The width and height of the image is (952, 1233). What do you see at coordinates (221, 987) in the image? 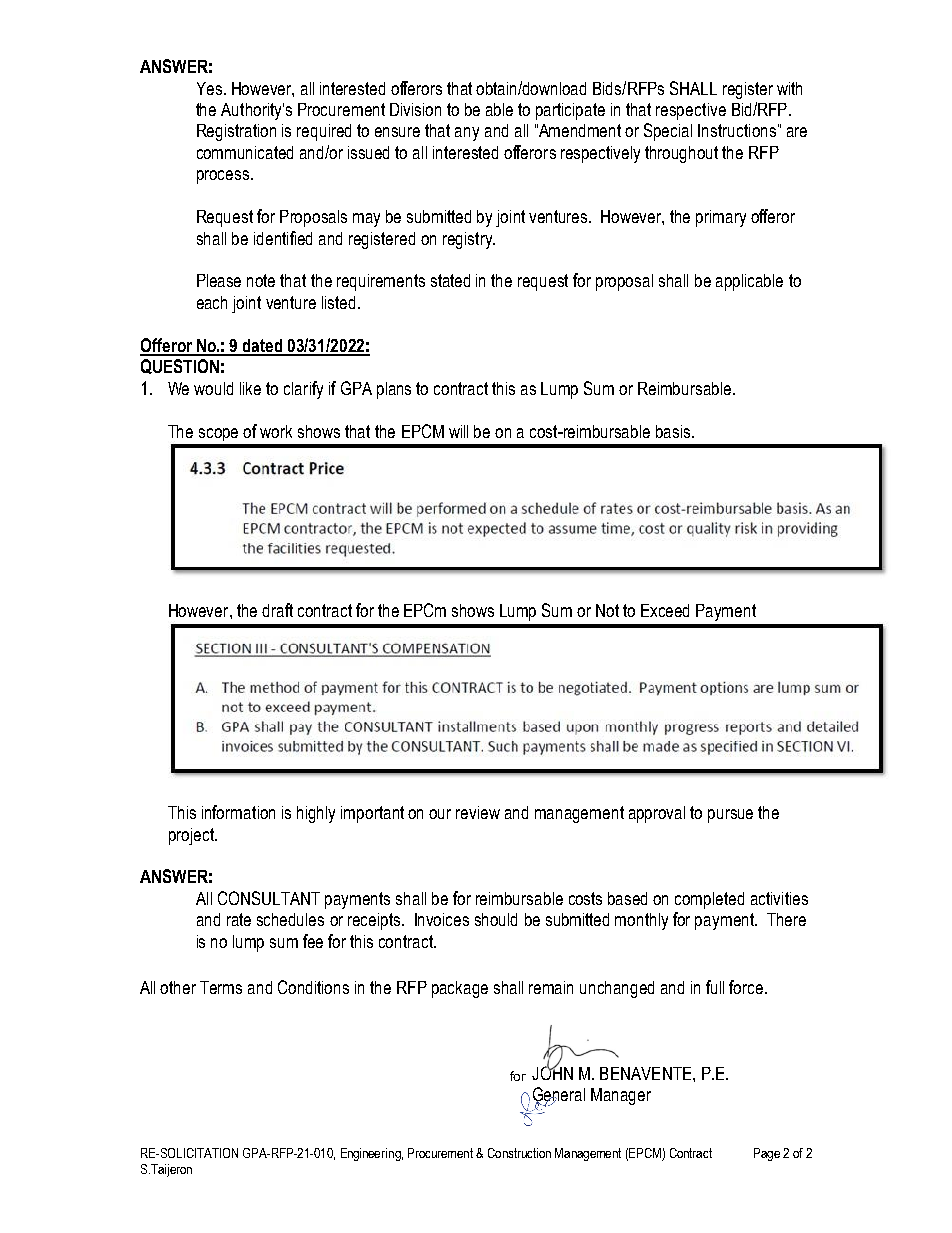
I see `Terms` at bounding box center [221, 987].
